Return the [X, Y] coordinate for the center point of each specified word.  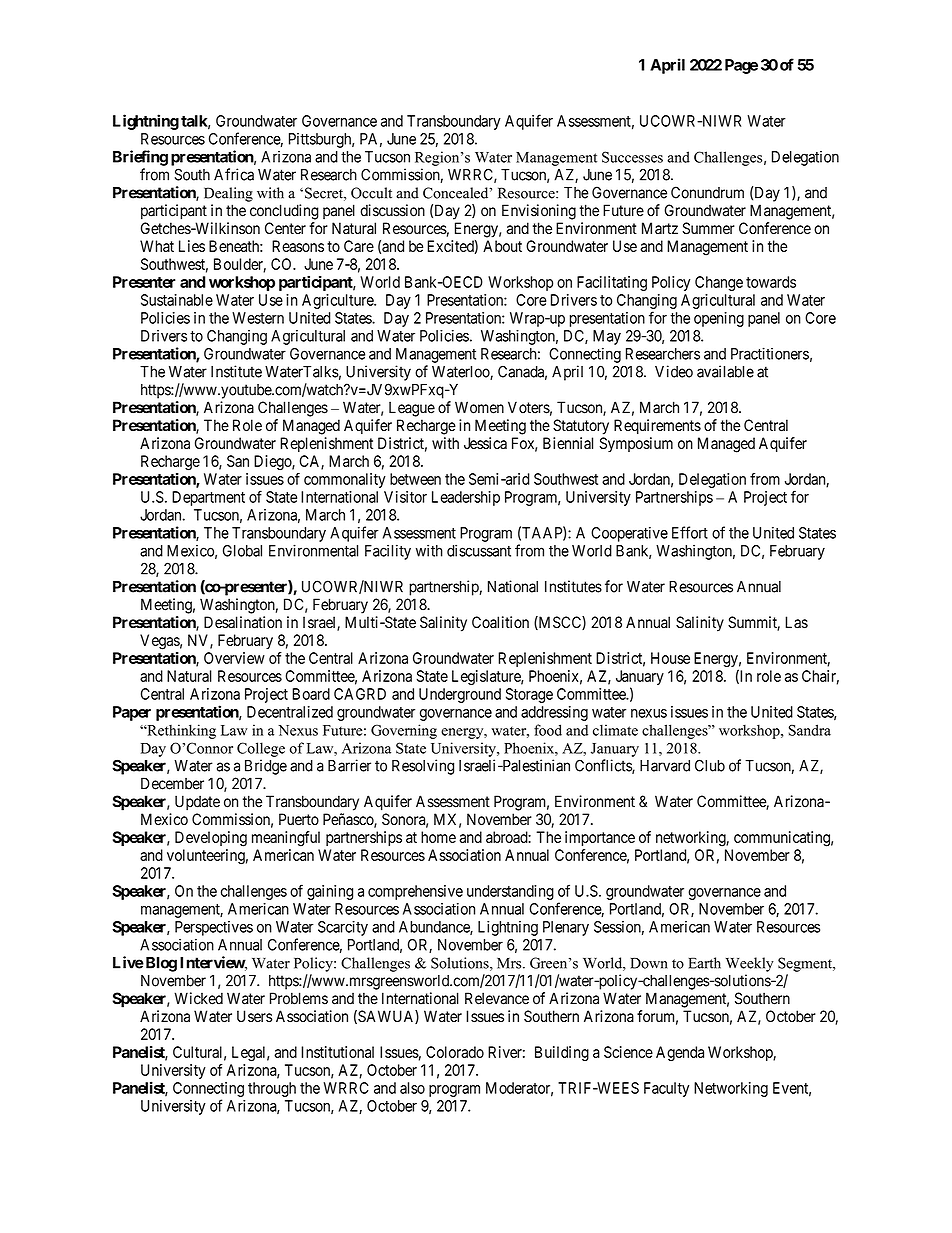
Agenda [680, 1054]
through [272, 1089]
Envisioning [539, 212]
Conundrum [707, 192]
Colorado [455, 1052]
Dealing [228, 194]
